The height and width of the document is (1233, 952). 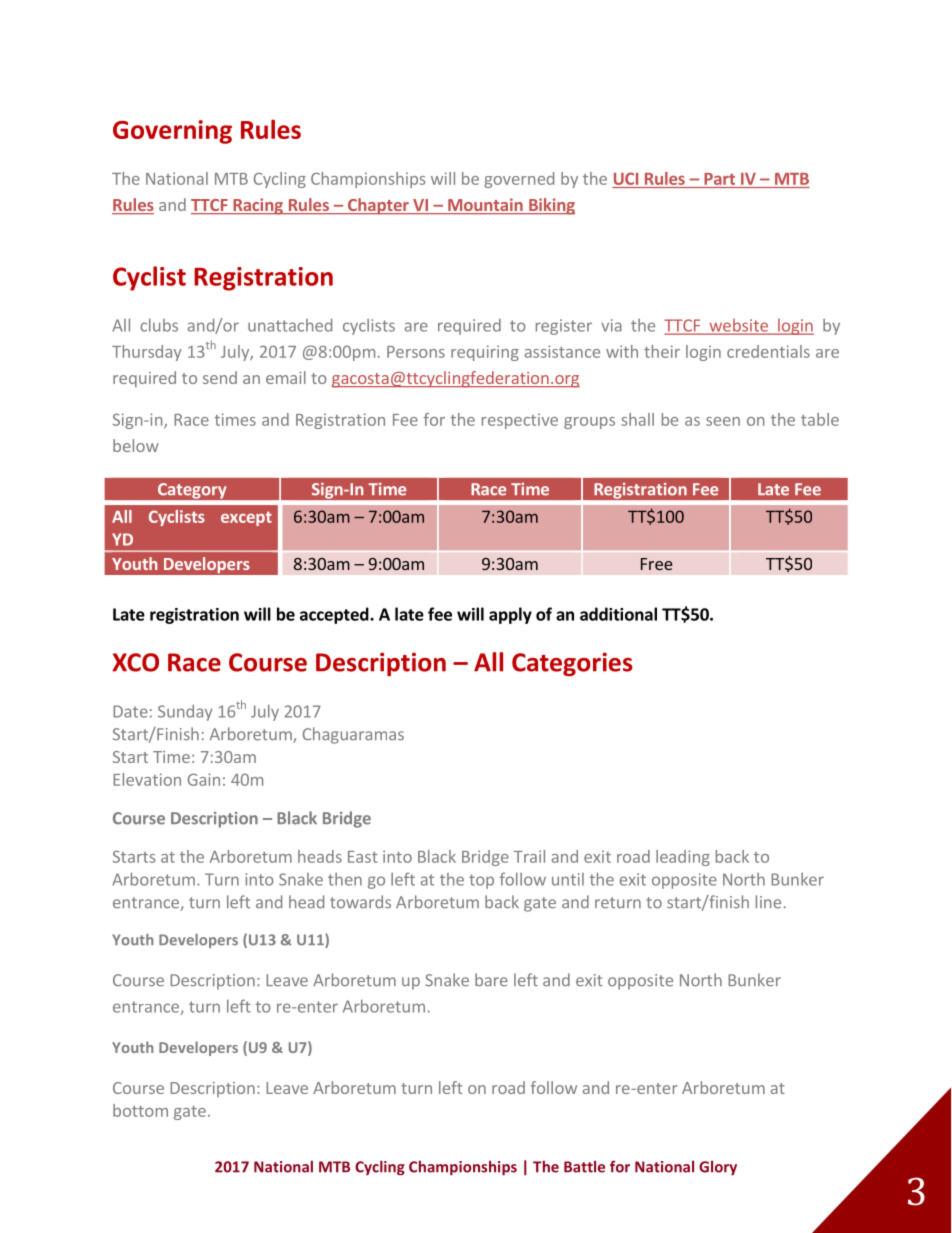 What do you see at coordinates (510, 615) in the document?
I see `apply` at bounding box center [510, 615].
